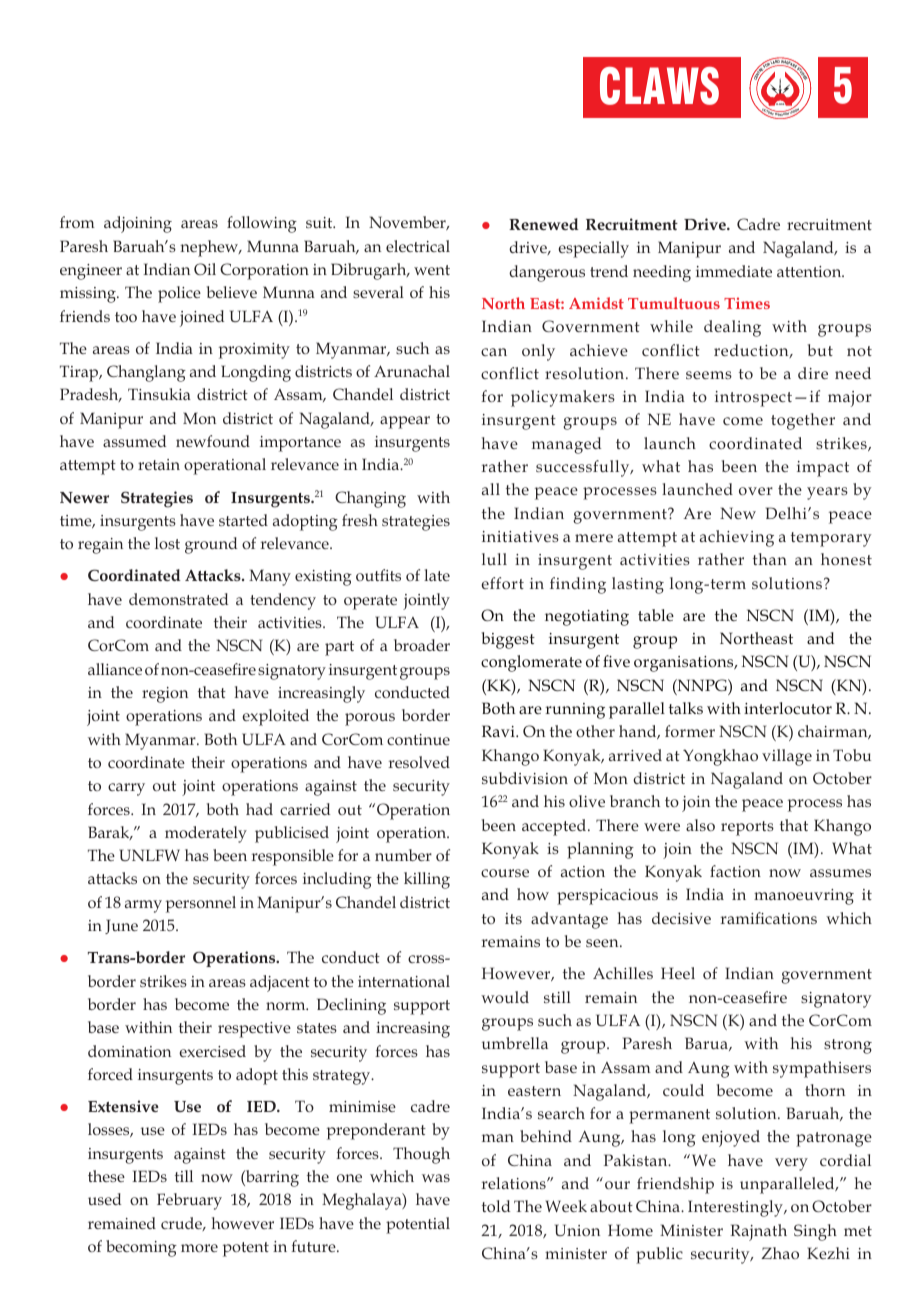 This screenshot has height=1308, width=924. What do you see at coordinates (770, 559) in the screenshot?
I see `than` at bounding box center [770, 559].
